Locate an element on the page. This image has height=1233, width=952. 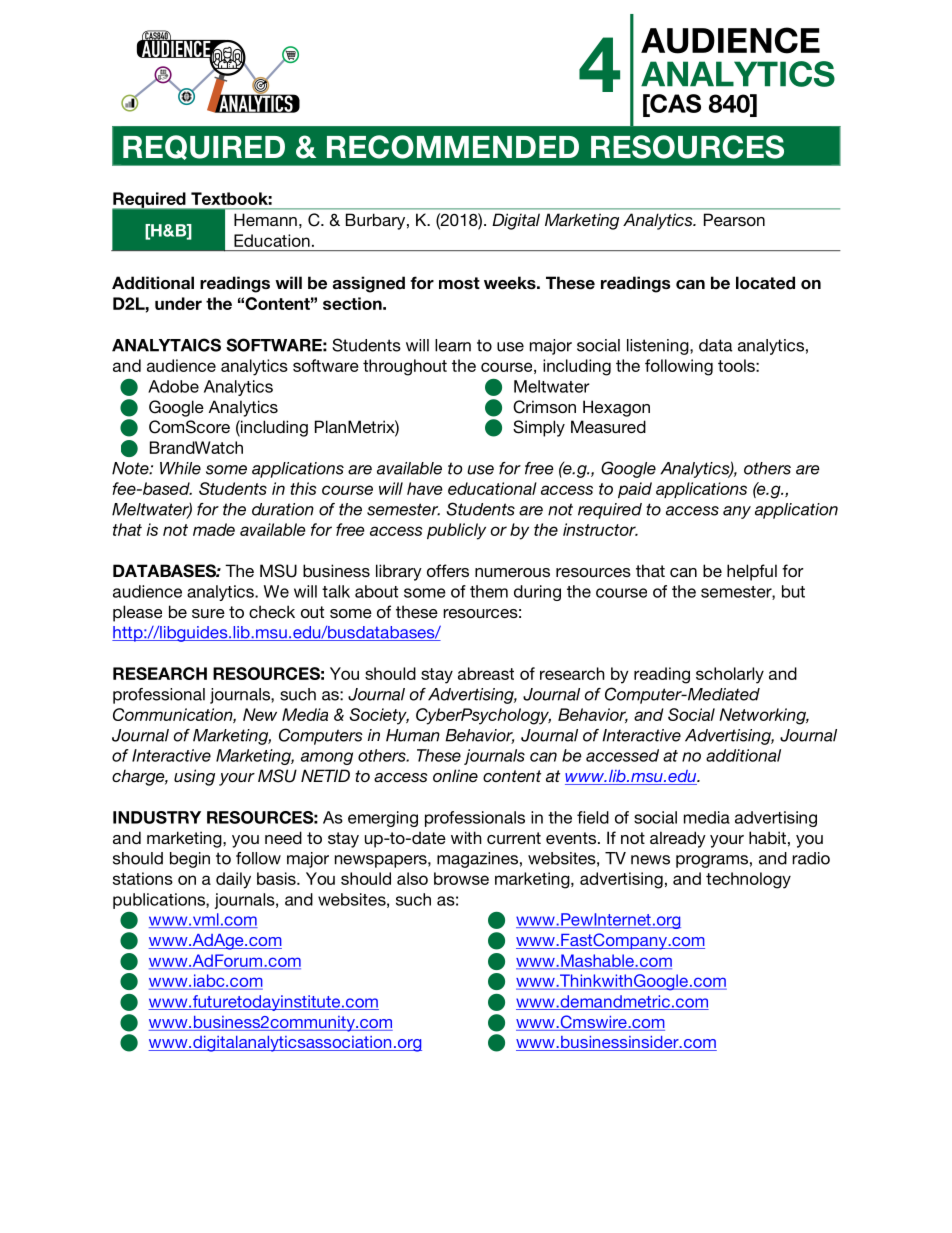
listening is located at coordinates (659, 347).
